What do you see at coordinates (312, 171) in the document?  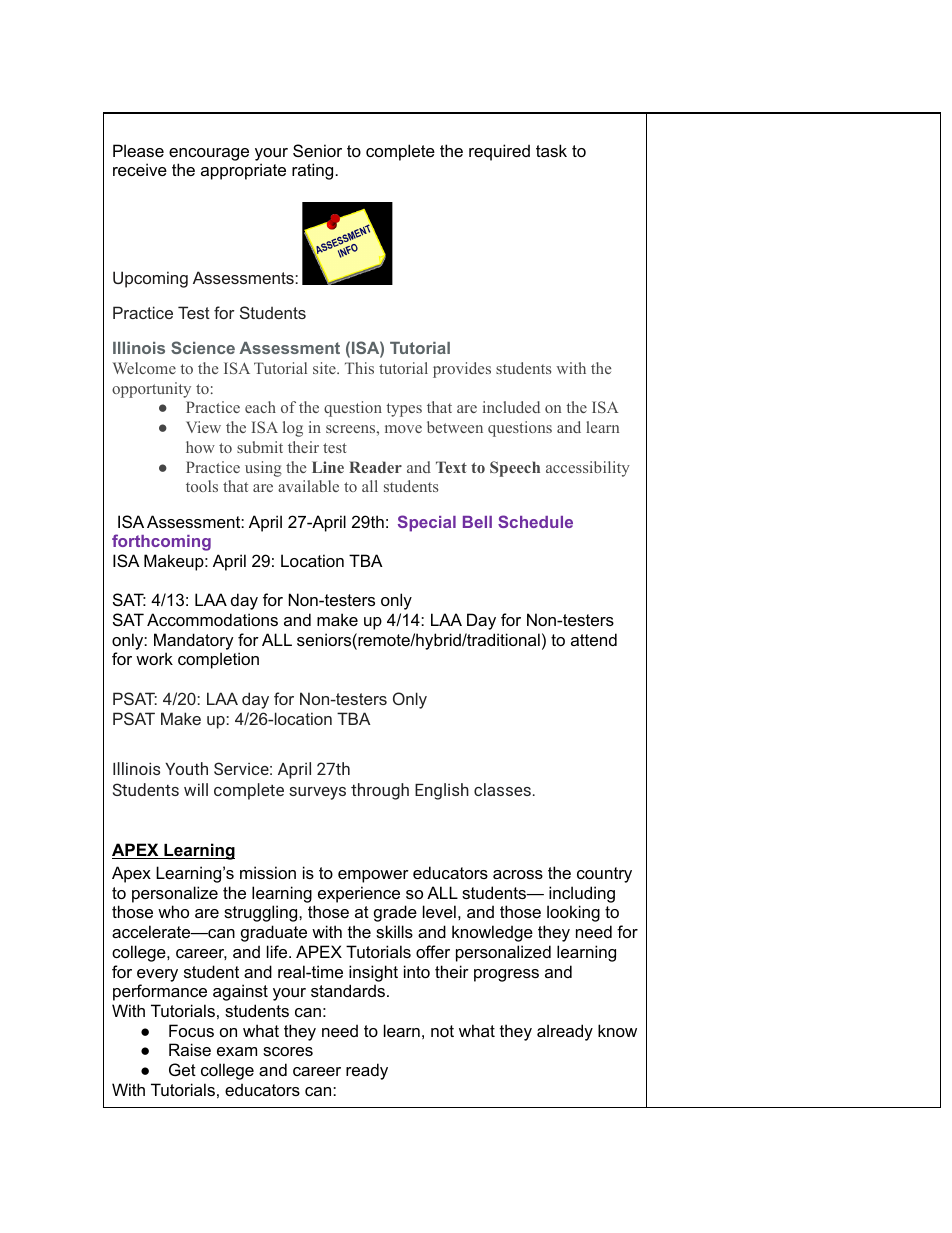 I see `rating` at bounding box center [312, 171].
